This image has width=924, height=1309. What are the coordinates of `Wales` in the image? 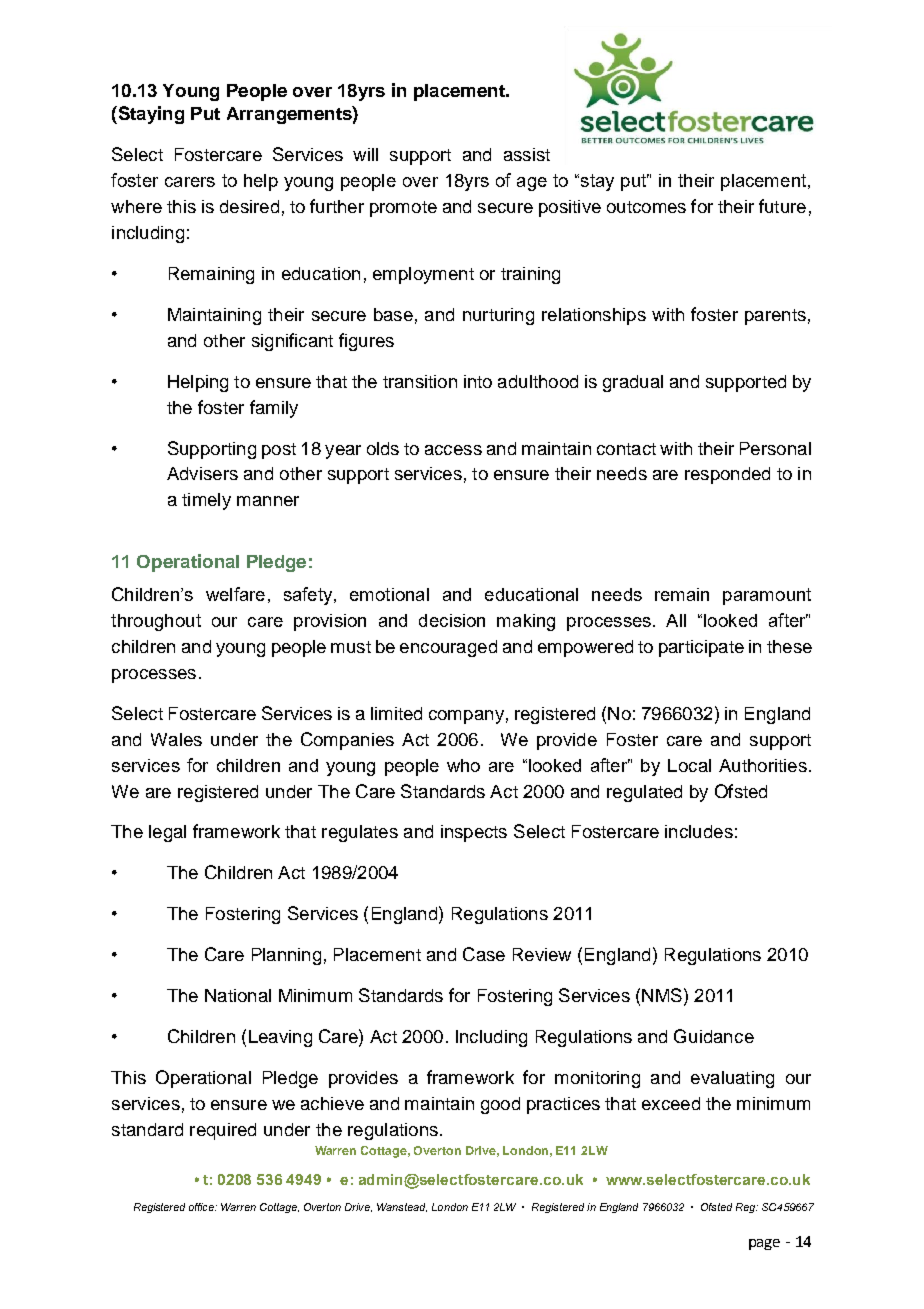 It's located at (176, 739).
